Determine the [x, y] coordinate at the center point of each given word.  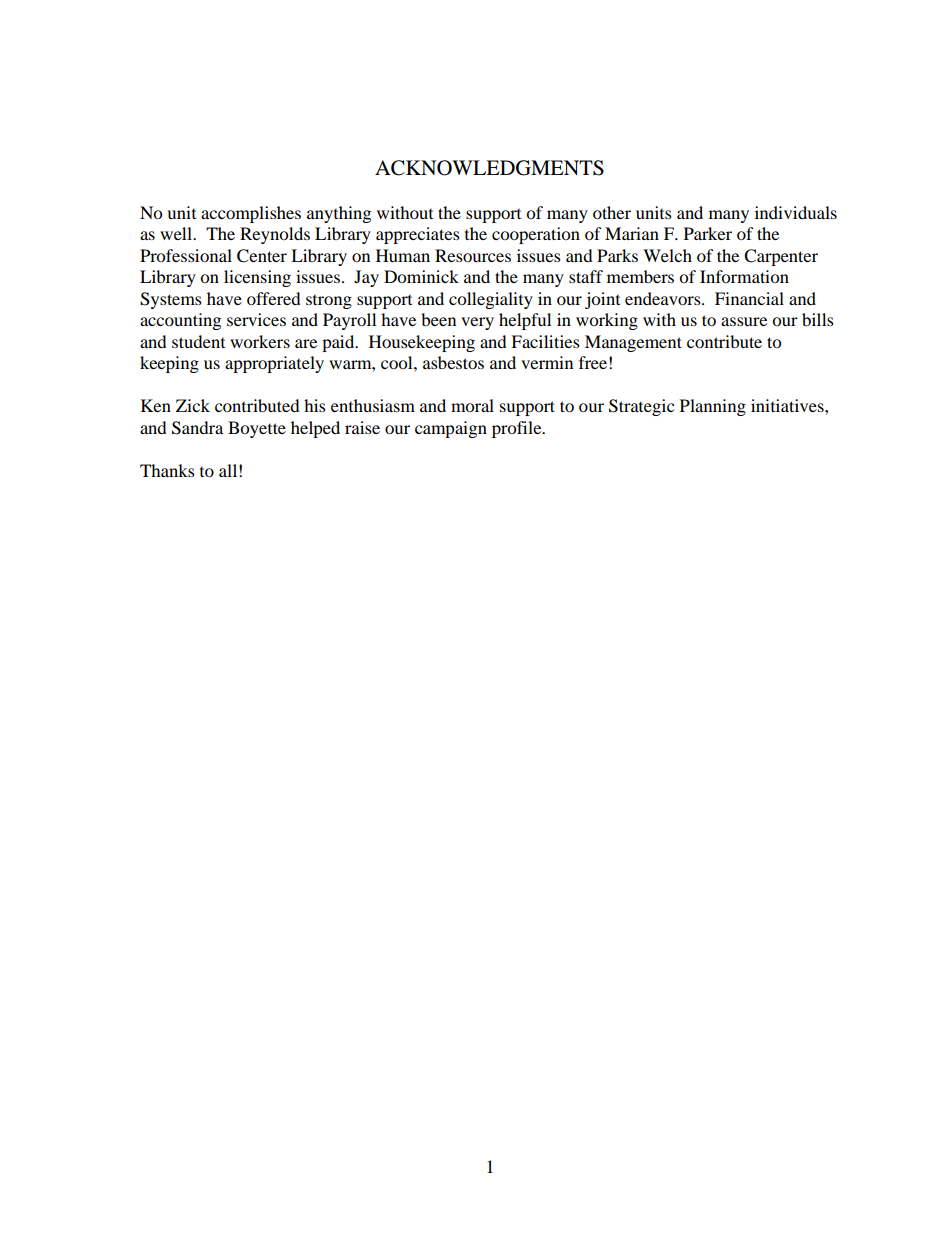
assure [744, 321]
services [256, 319]
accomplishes [251, 214]
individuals [796, 212]
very [477, 323]
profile [518, 429]
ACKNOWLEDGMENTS [489, 168]
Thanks [167, 470]
